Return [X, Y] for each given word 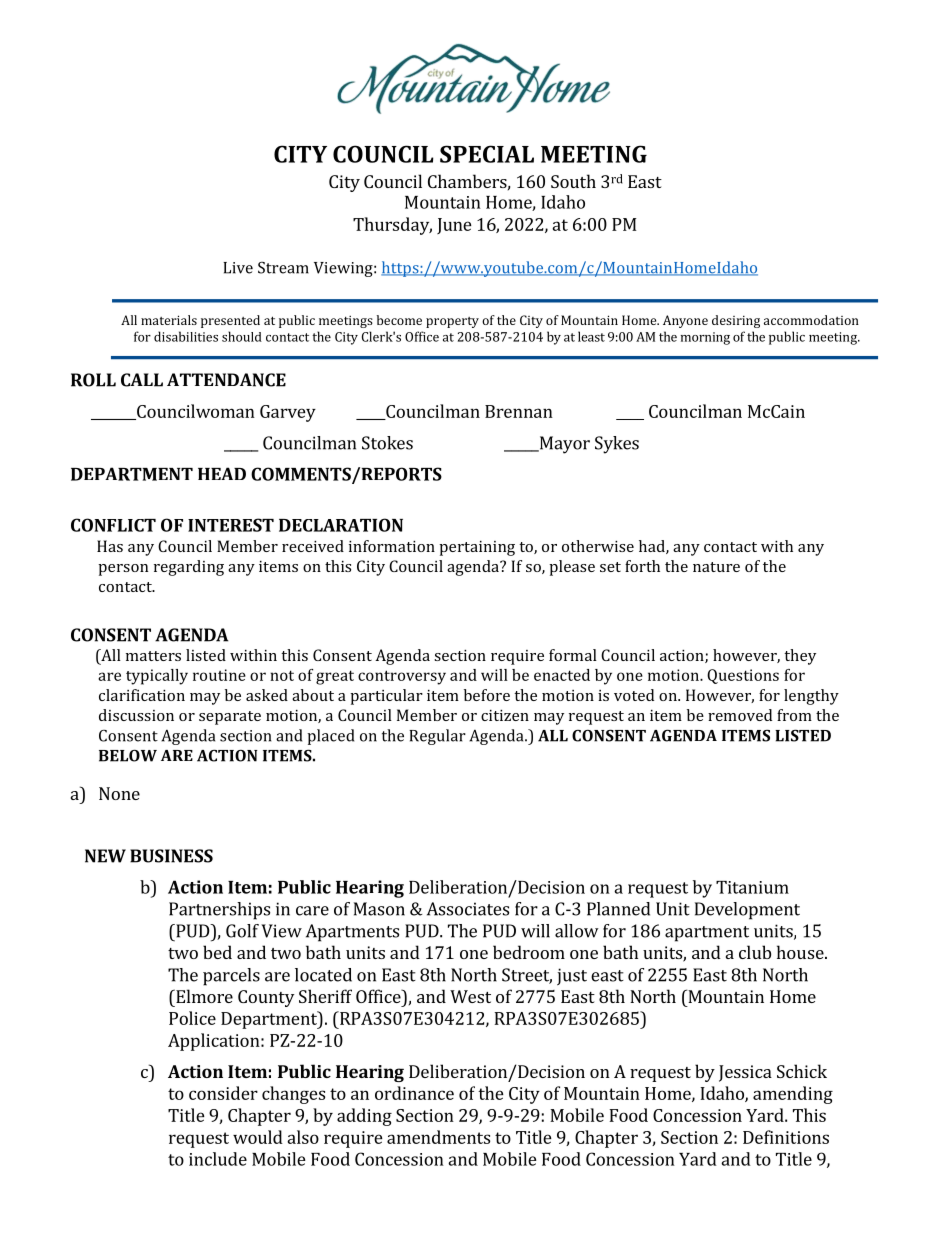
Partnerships [219, 911]
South [573, 181]
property [452, 322]
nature [716, 567]
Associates [468, 909]
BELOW [128, 755]
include [218, 1159]
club [755, 952]
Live [238, 268]
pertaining [477, 548]
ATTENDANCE [226, 380]
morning [705, 338]
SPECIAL [487, 154]
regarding [189, 568]
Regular [437, 737]
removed [740, 715]
